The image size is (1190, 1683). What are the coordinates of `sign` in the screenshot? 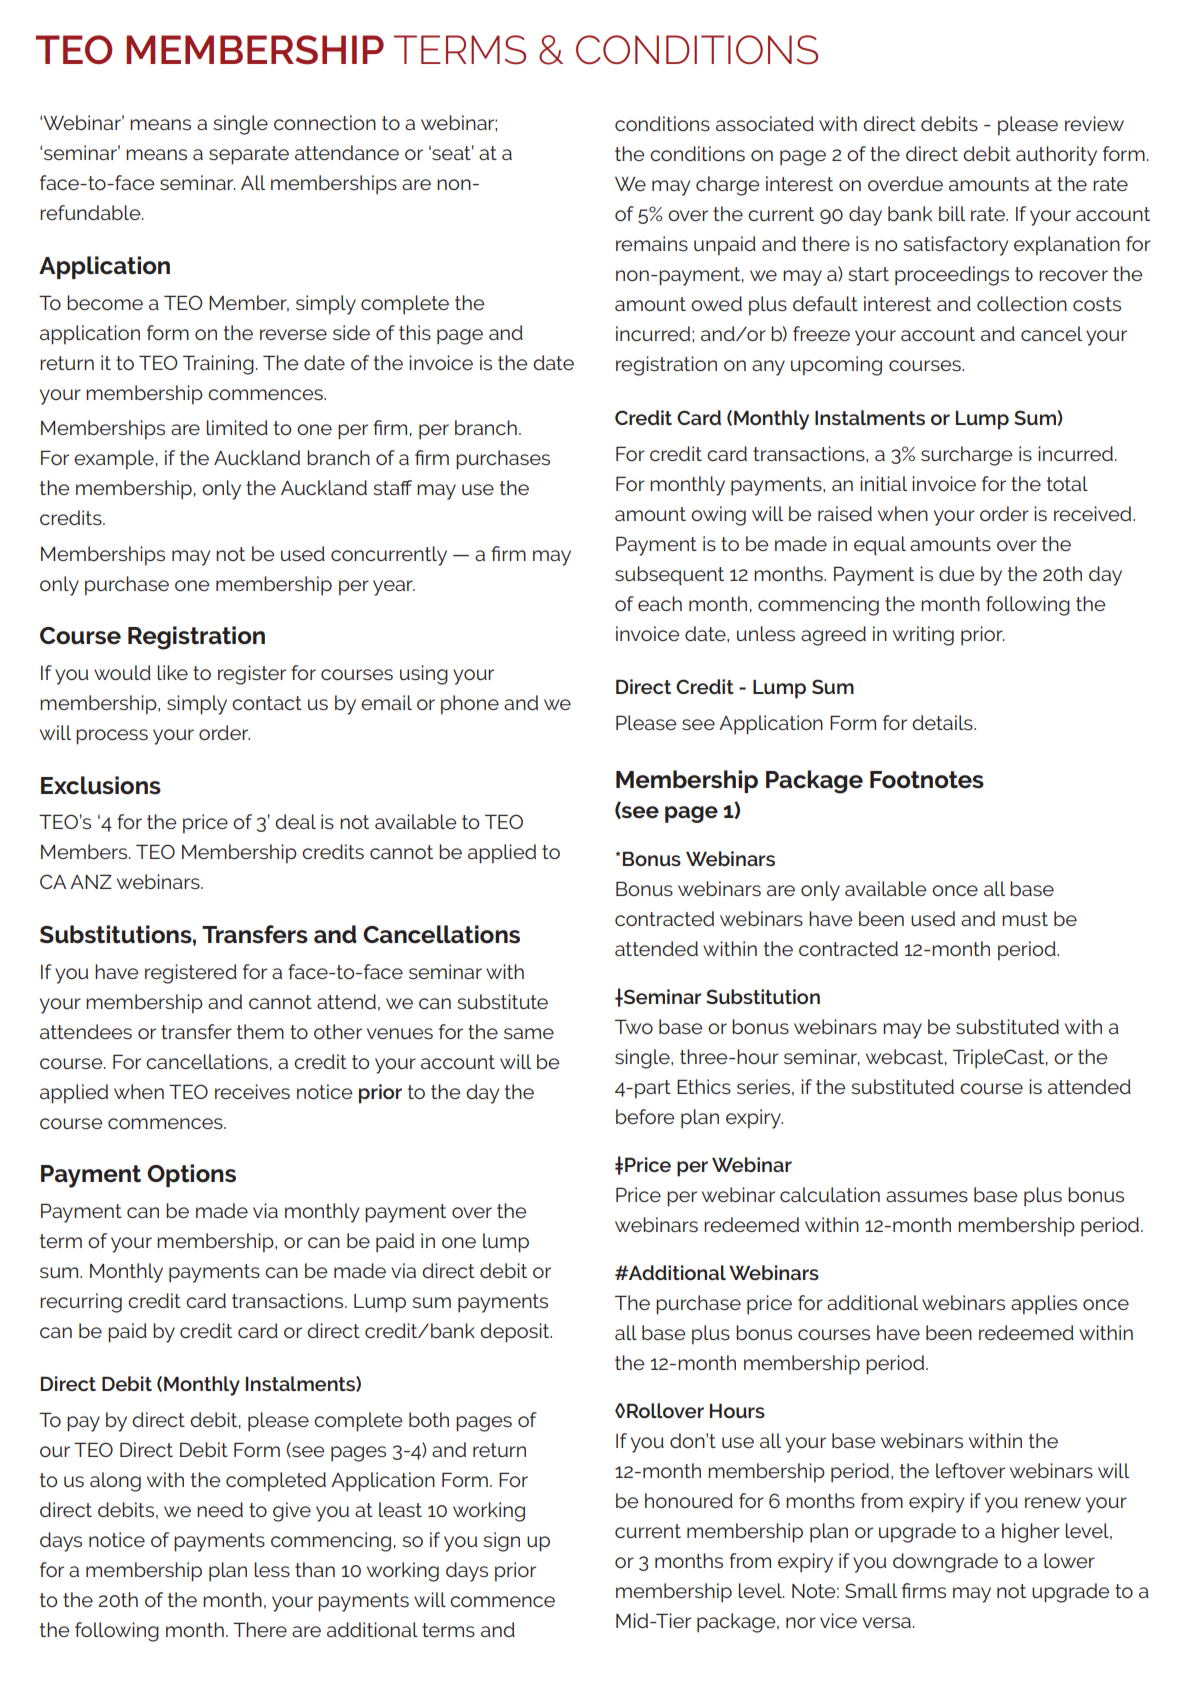 It's located at (501, 1542).
